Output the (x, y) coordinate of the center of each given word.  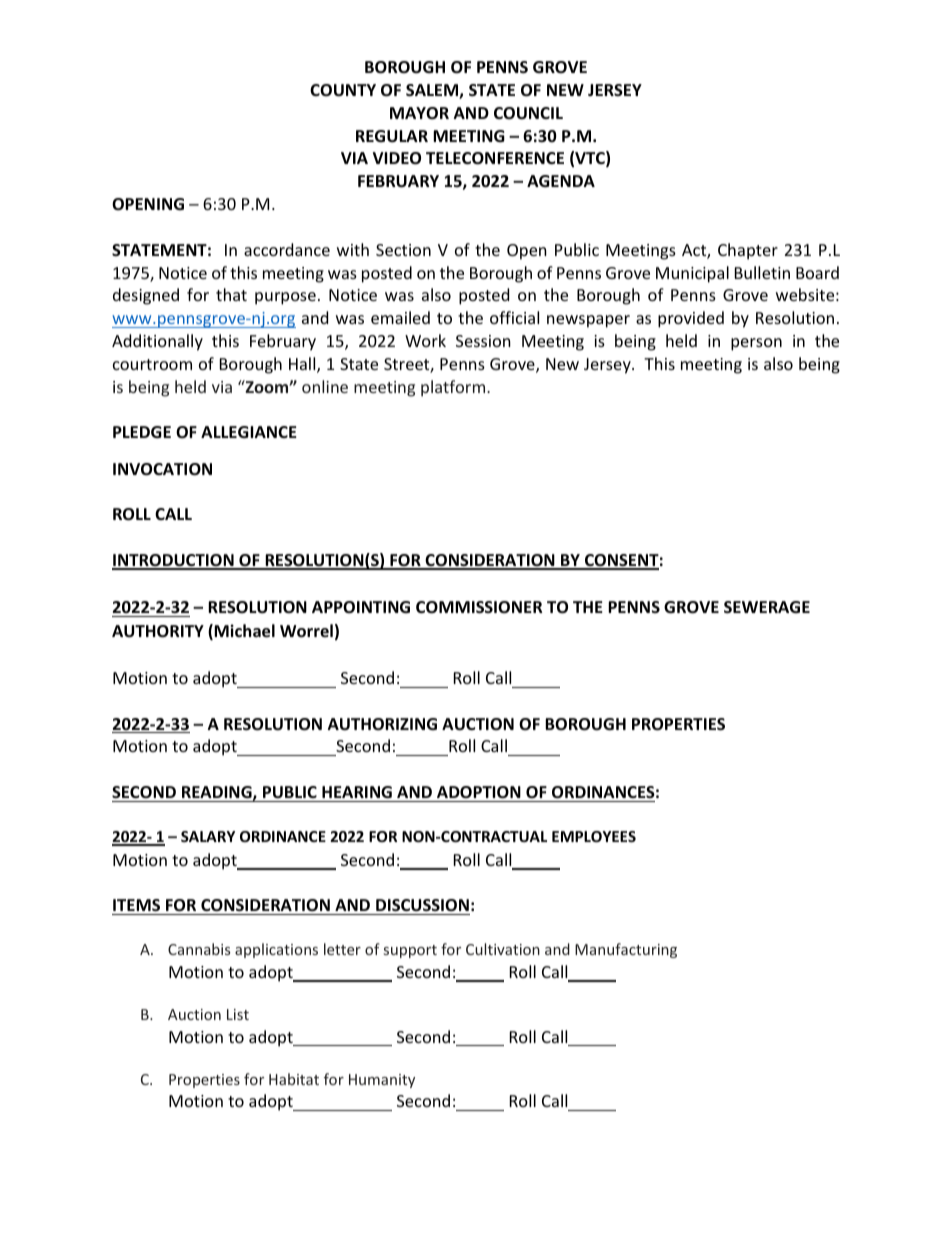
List (238, 1014)
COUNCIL (528, 113)
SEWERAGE (767, 607)
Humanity (382, 1081)
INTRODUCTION (174, 561)
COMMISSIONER (479, 607)
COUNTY (343, 90)
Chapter (748, 251)
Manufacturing (626, 950)
